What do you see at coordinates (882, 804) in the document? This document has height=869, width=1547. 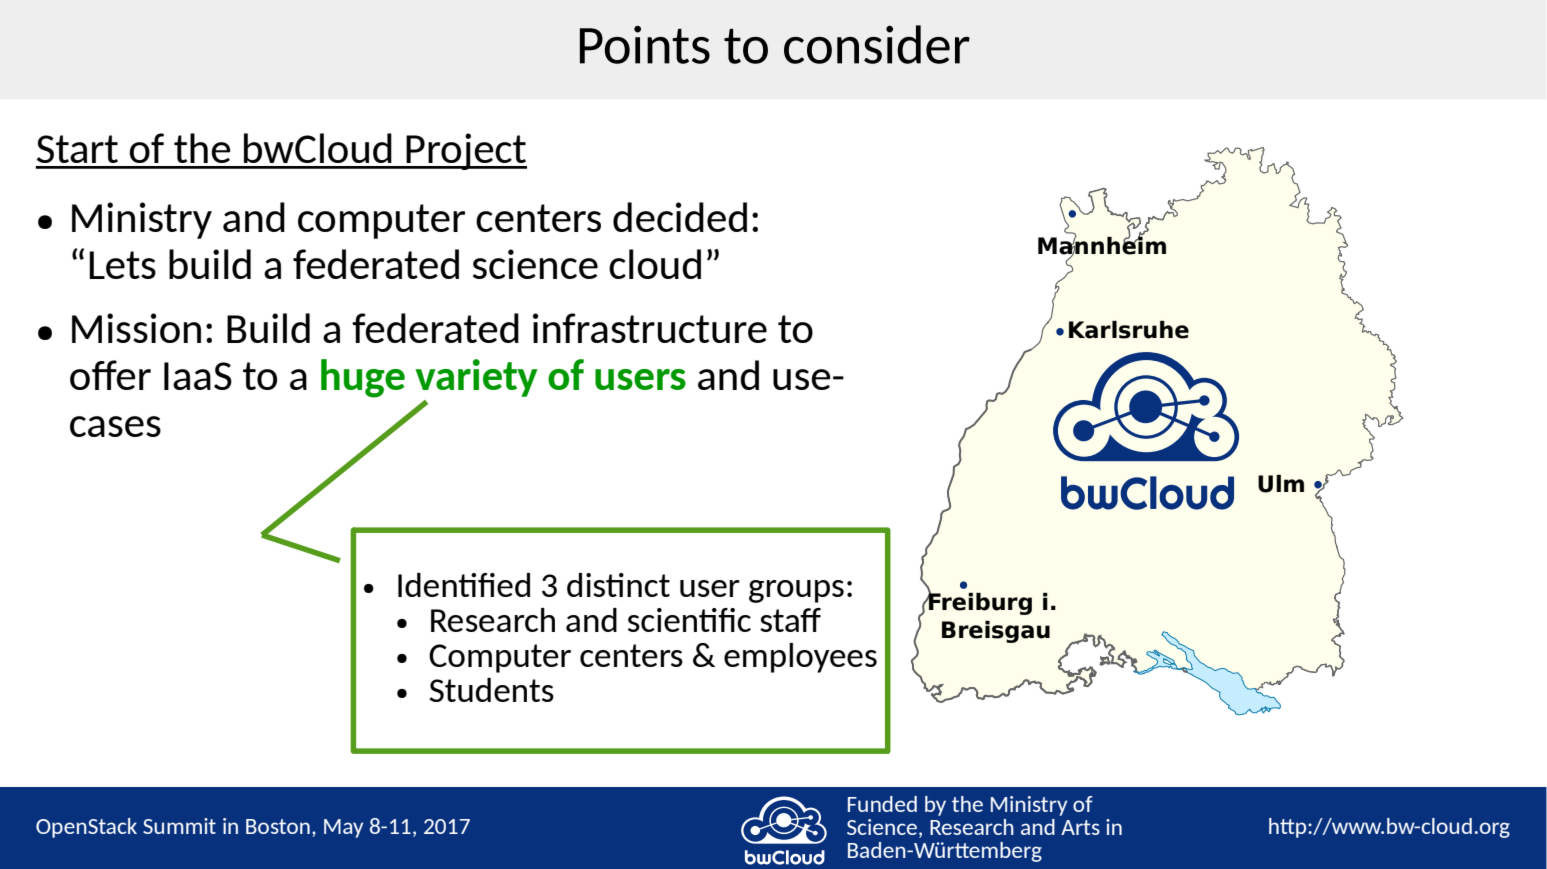 I see `Funded` at bounding box center [882, 804].
